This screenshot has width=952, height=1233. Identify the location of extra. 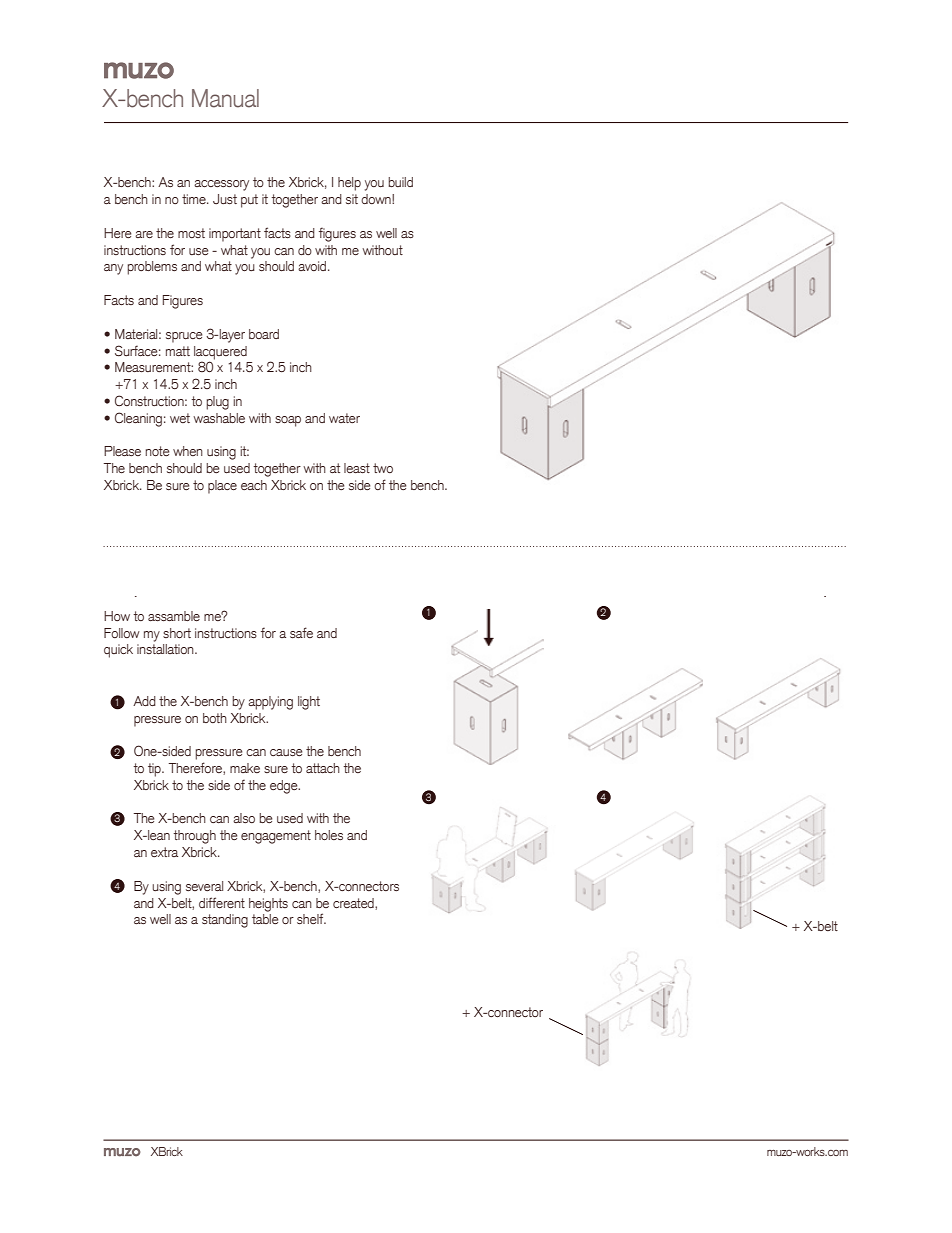
(164, 852).
